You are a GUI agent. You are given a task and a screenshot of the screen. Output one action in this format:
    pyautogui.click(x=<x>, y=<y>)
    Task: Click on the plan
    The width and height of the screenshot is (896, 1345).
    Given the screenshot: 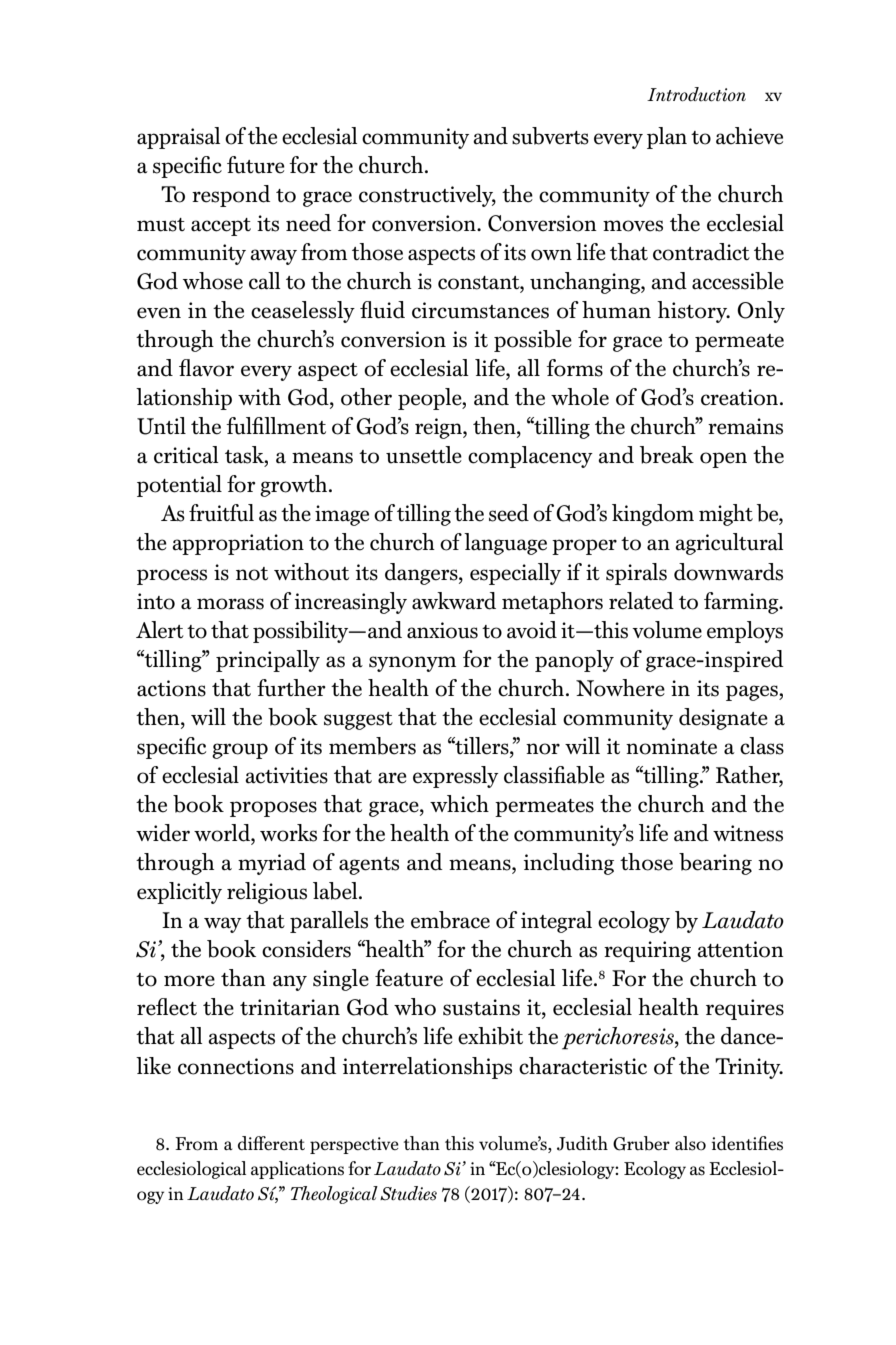 What is the action you would take?
    pyautogui.click(x=667, y=138)
